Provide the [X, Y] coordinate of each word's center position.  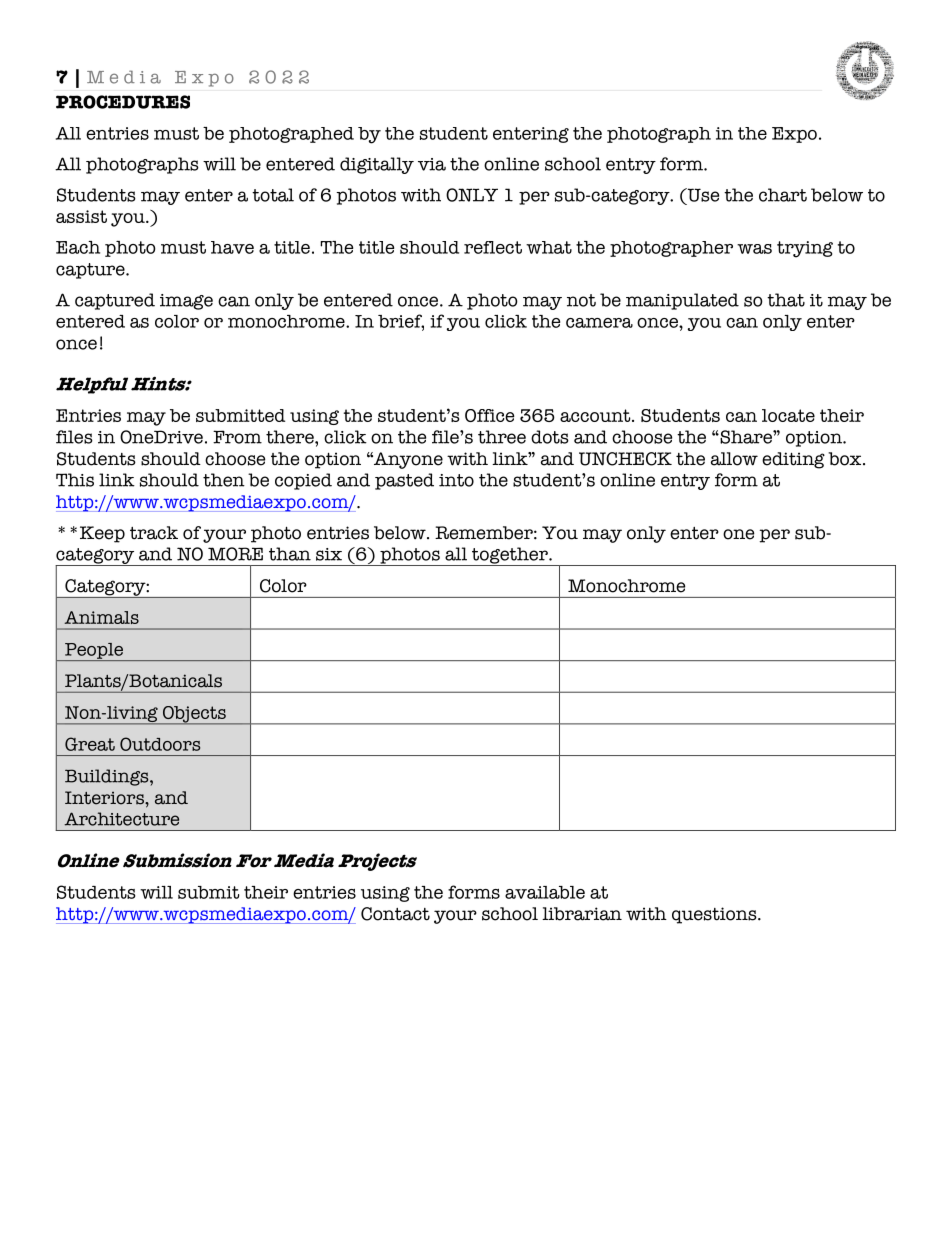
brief [401, 322]
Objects [194, 715]
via [432, 164]
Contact [395, 914]
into [456, 480]
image [186, 302]
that [786, 300]
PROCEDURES [123, 102]
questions [715, 915]
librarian [582, 914]
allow [734, 459]
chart [783, 195]
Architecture [121, 819]
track [154, 533]
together [509, 556]
